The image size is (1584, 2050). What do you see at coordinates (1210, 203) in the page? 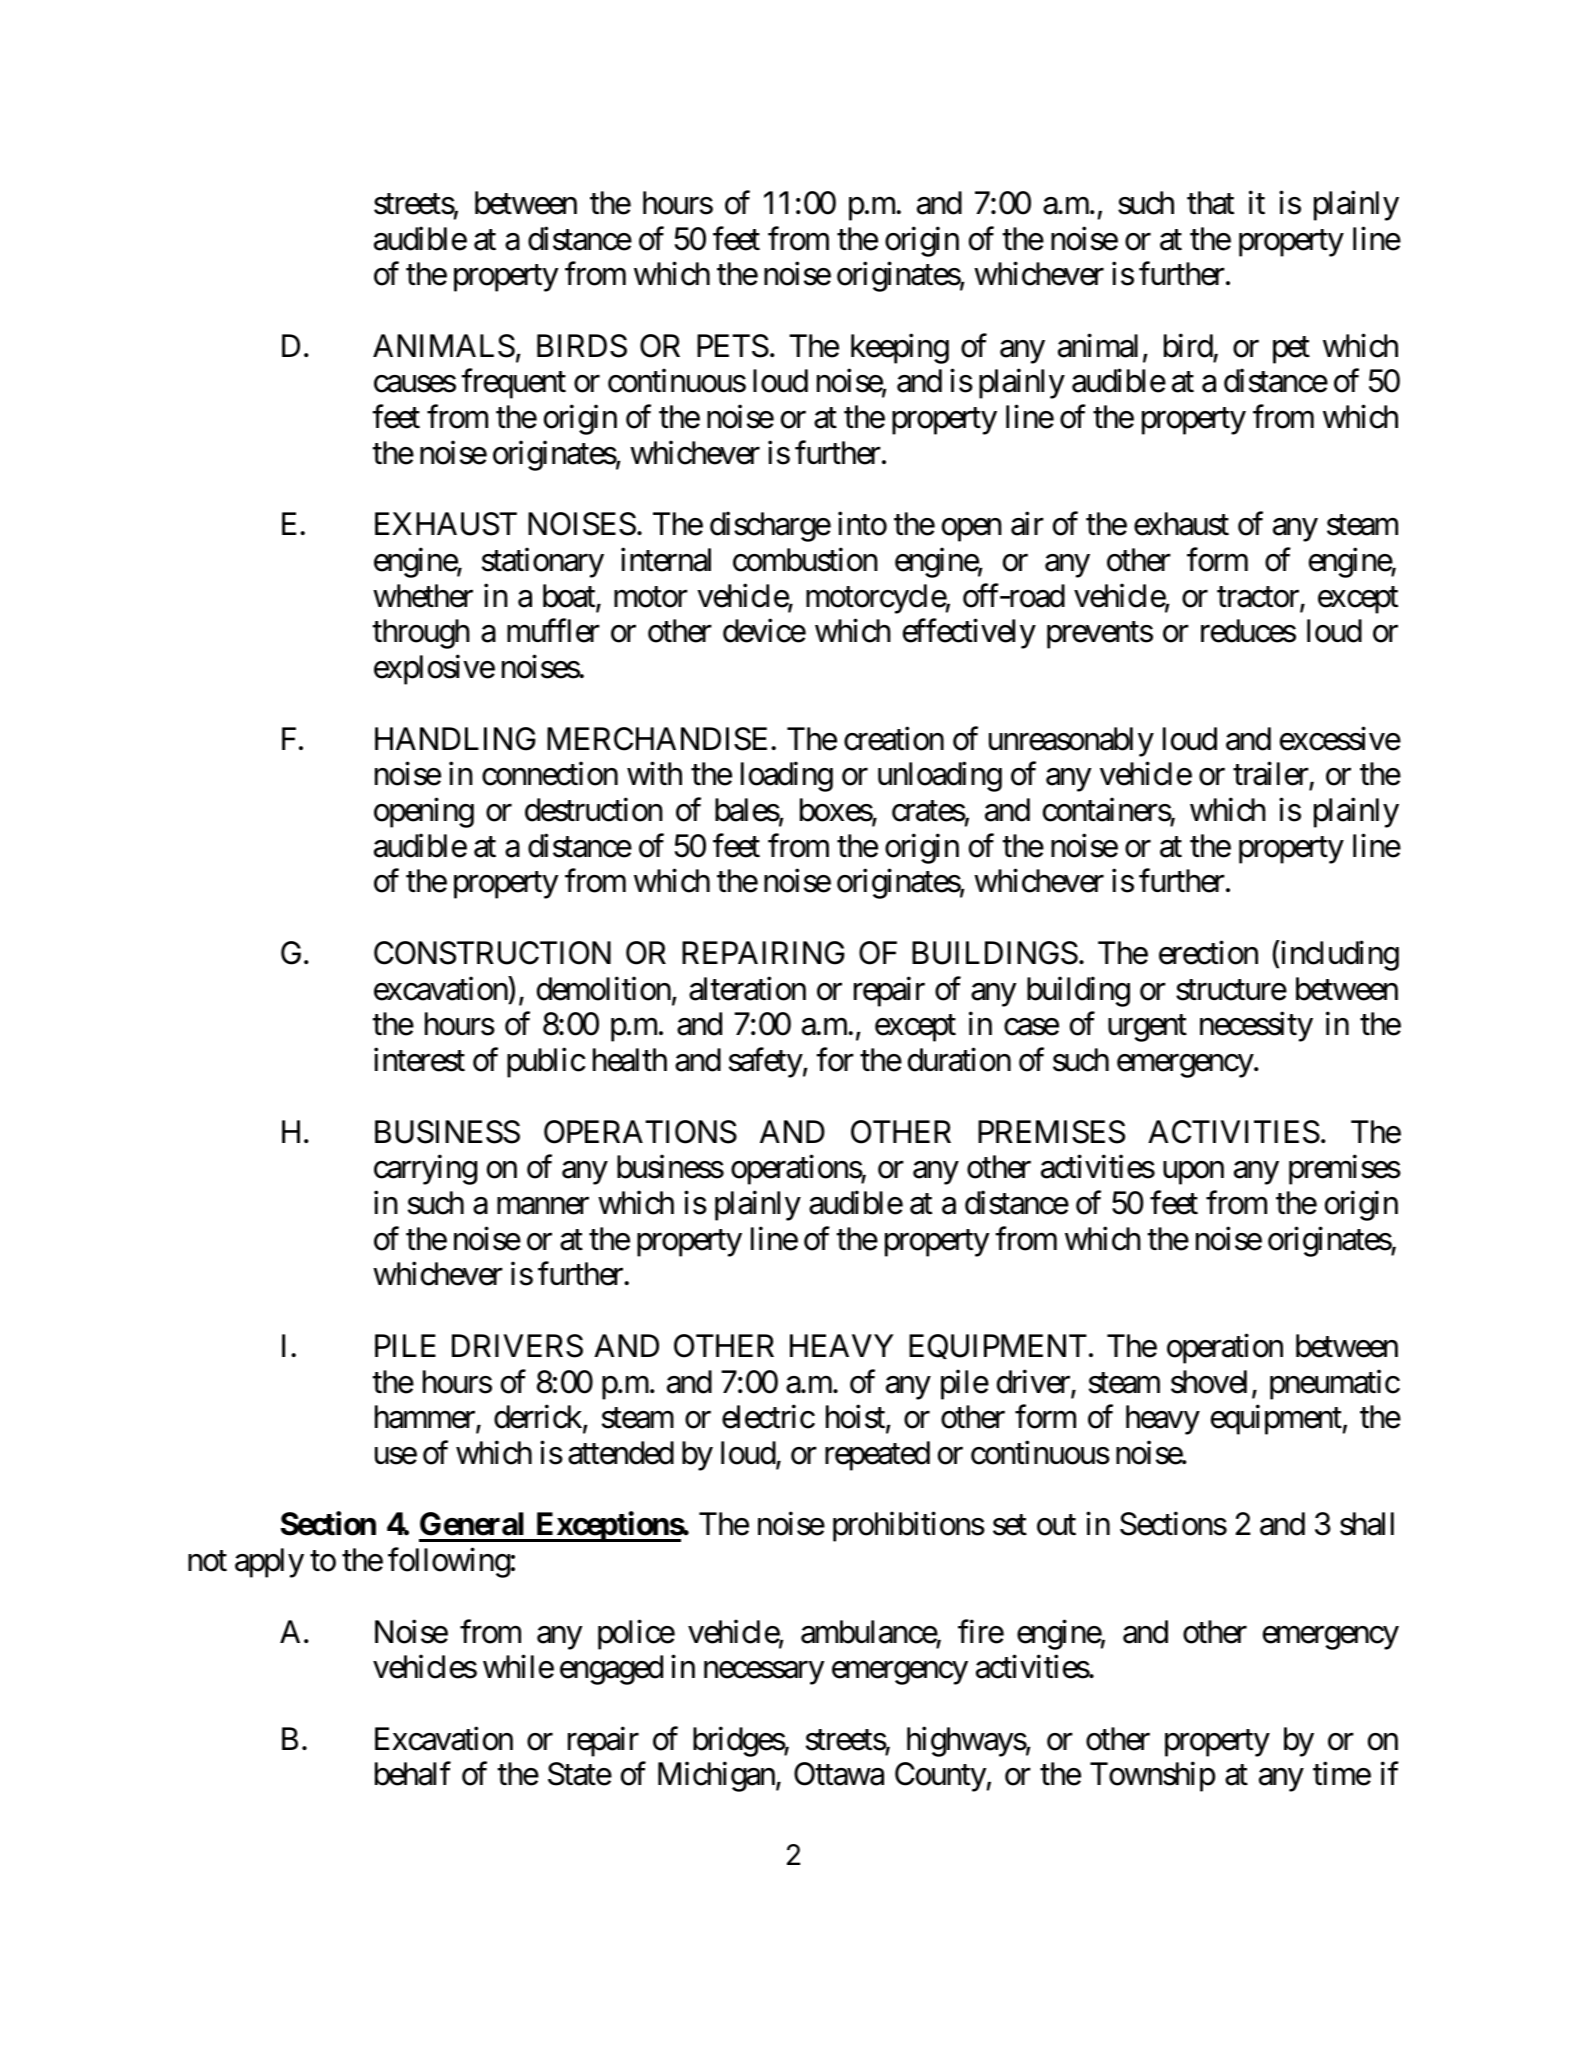
I see `that` at bounding box center [1210, 203].
